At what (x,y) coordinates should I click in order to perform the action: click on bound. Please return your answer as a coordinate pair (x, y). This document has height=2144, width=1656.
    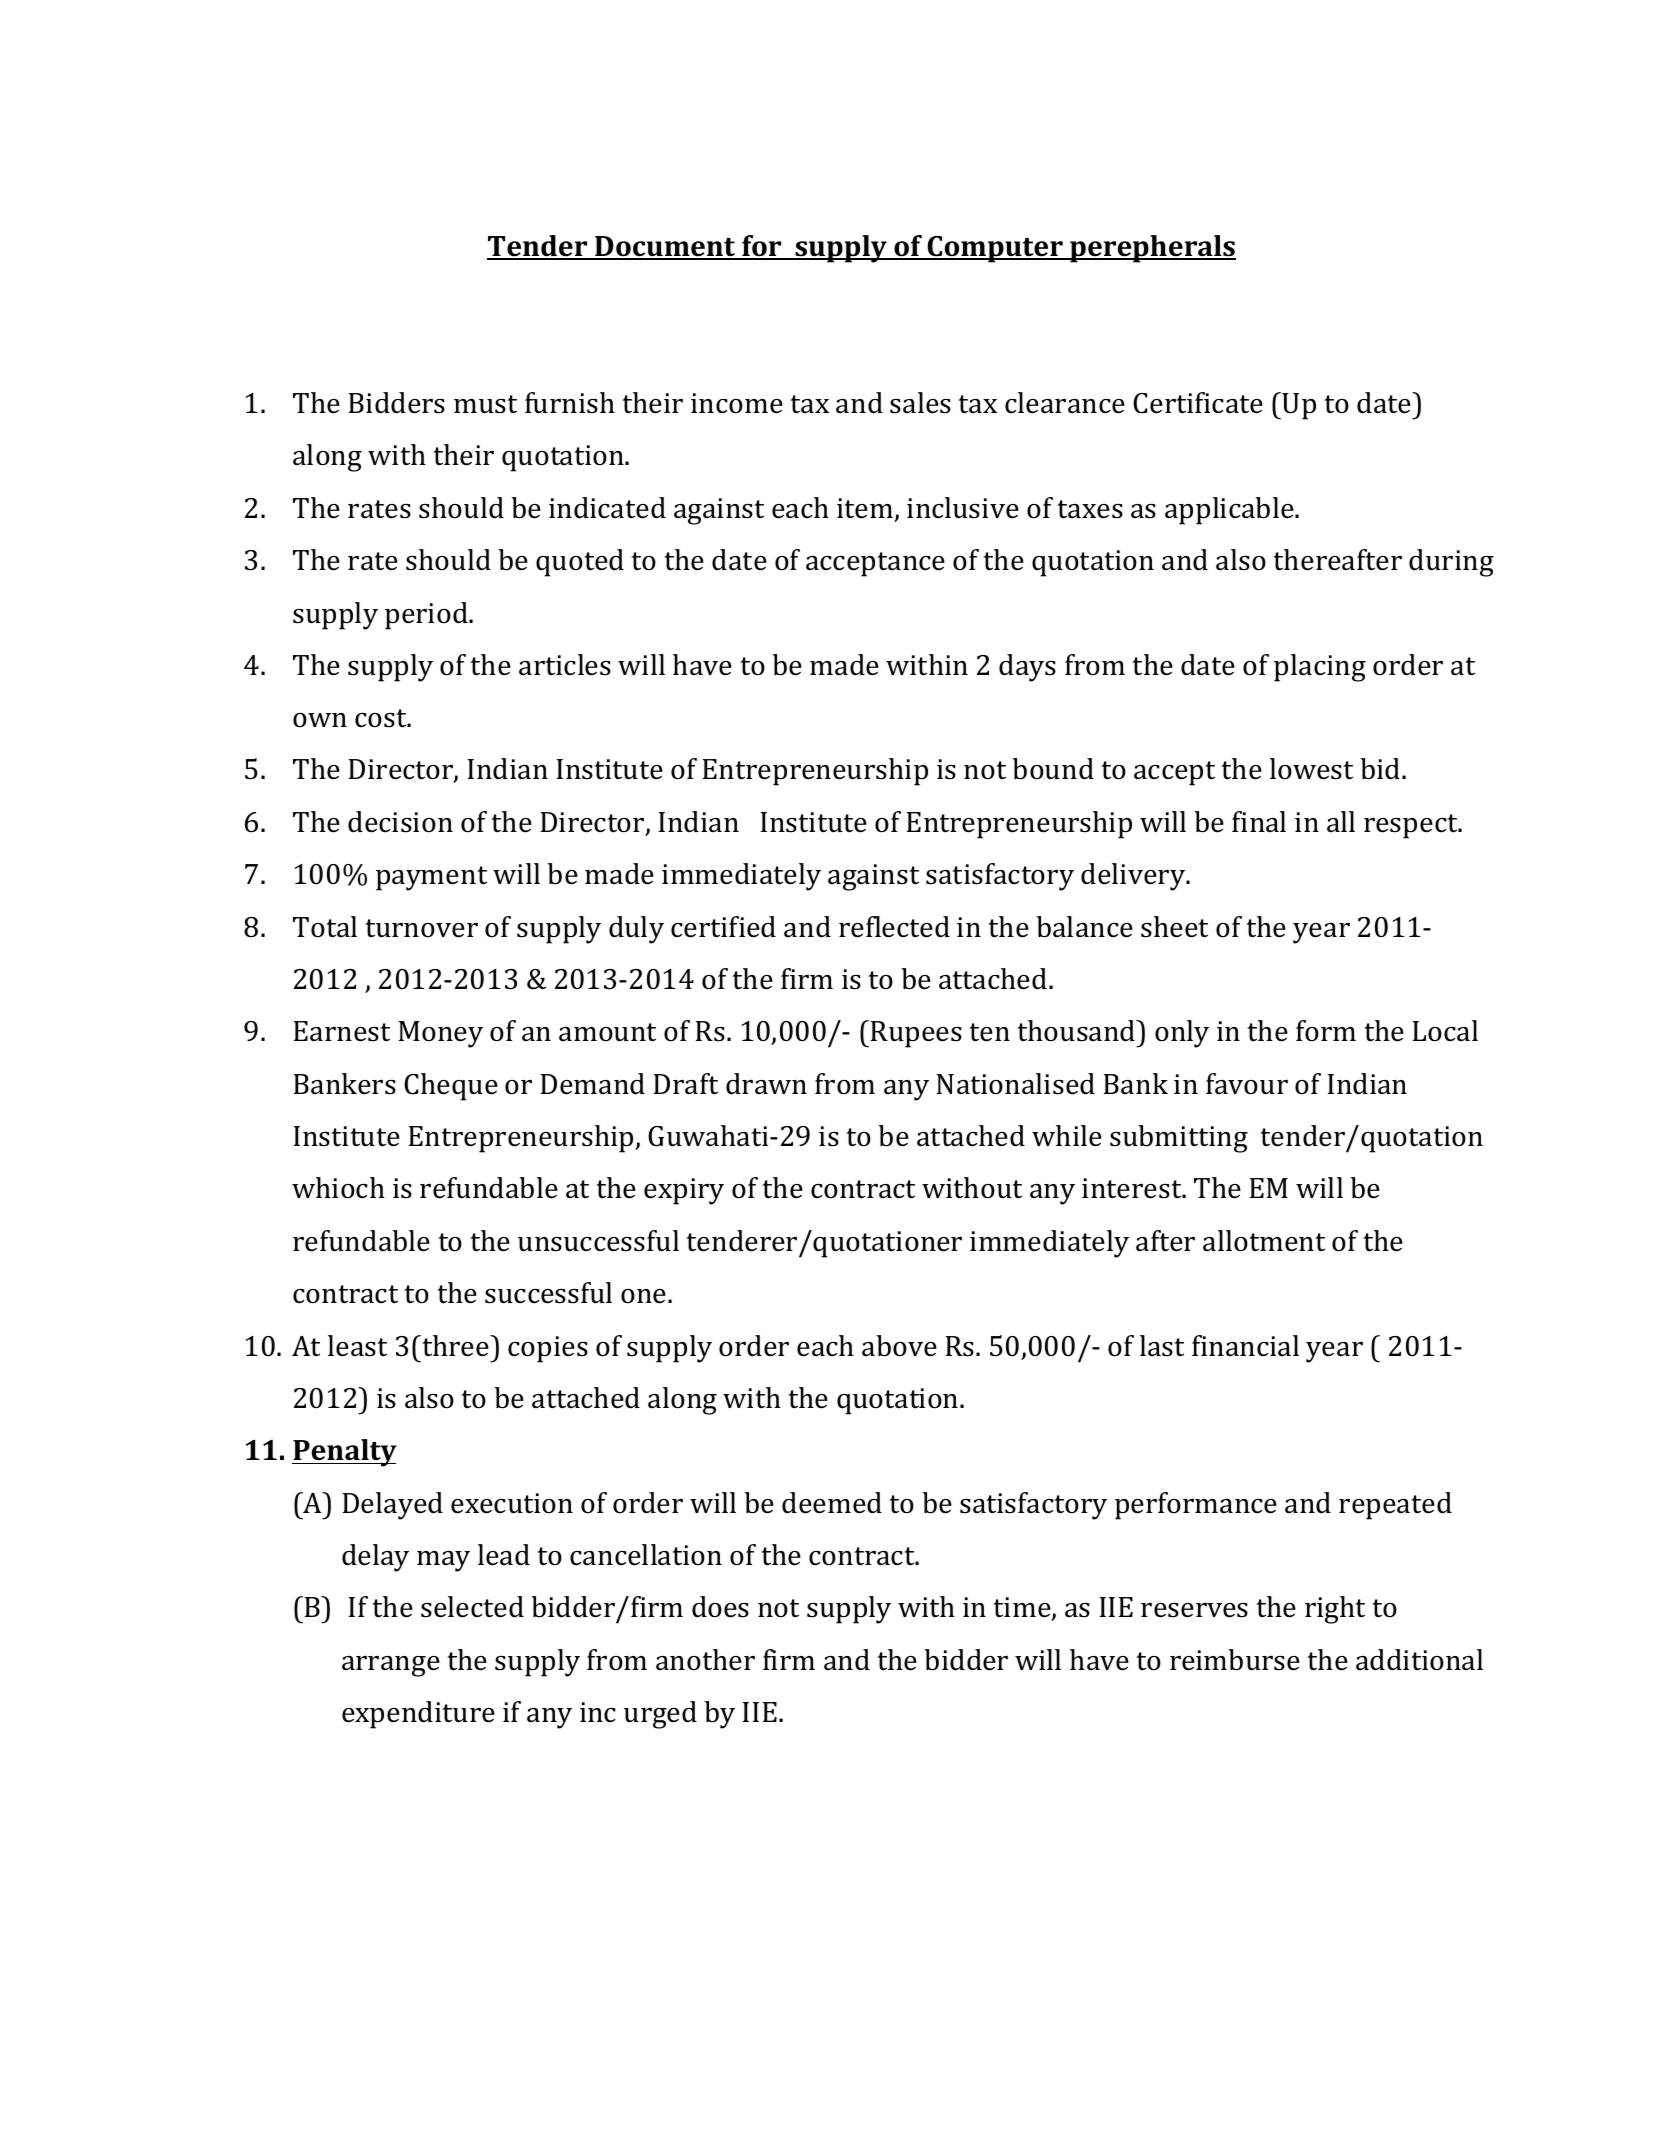
    Looking at the image, I should click on (1053, 769).
